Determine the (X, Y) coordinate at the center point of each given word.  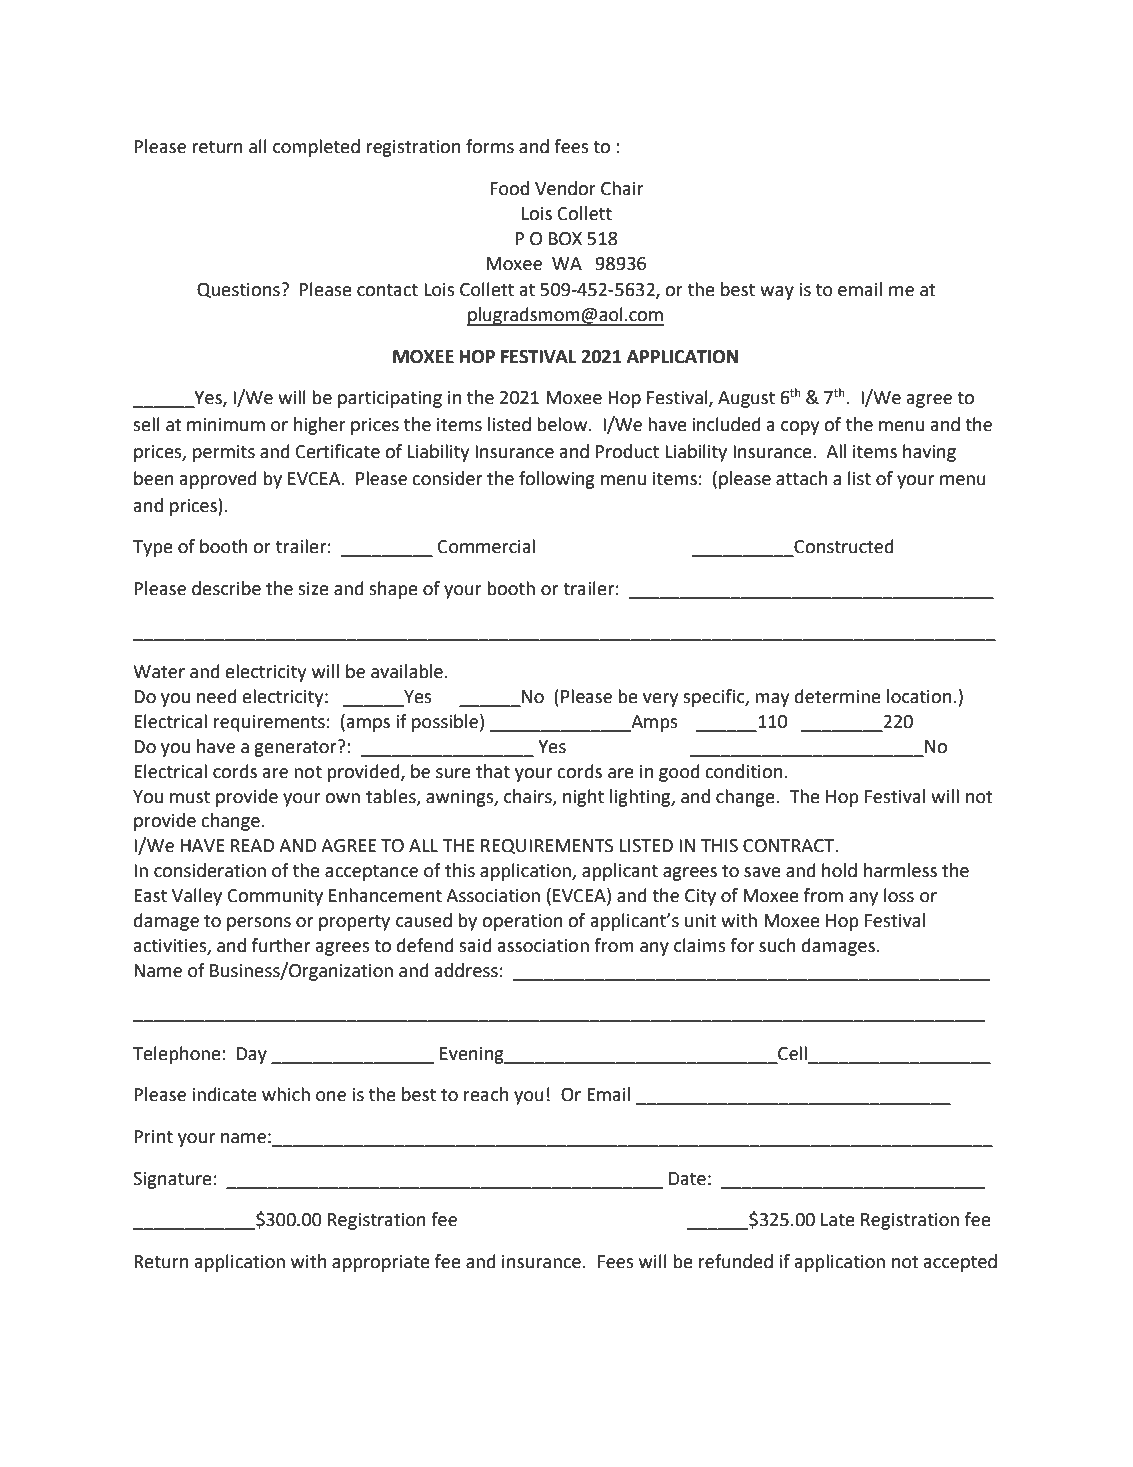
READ (252, 845)
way (777, 293)
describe (226, 588)
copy (800, 428)
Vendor (565, 188)
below (563, 424)
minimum (226, 425)
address (466, 970)
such (777, 945)
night (583, 798)
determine (838, 696)
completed (316, 148)
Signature (172, 1180)
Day (252, 1055)
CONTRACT (790, 846)
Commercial (486, 546)
